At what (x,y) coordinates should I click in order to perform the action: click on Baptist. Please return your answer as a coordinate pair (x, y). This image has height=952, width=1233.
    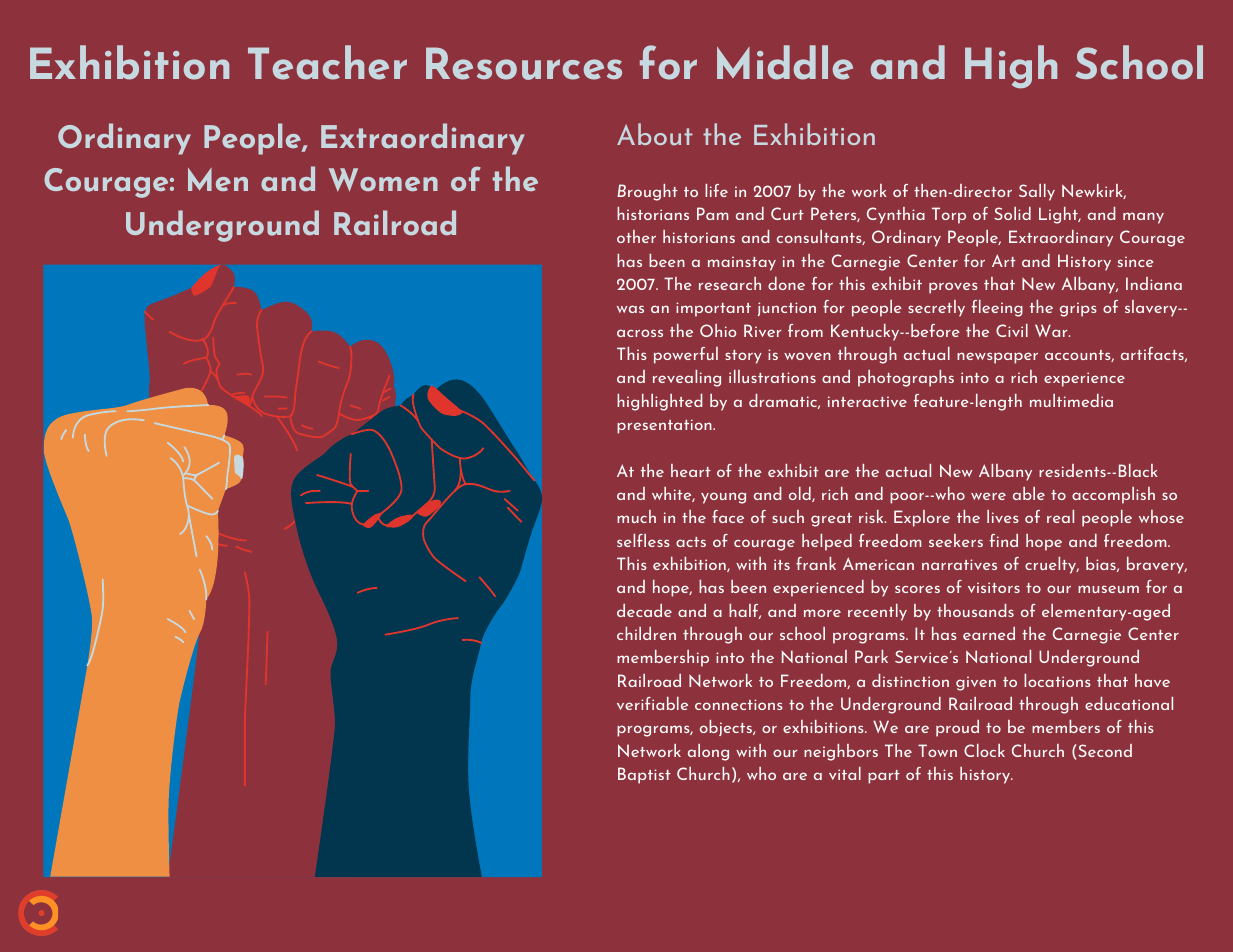
    Looking at the image, I should click on (644, 775).
